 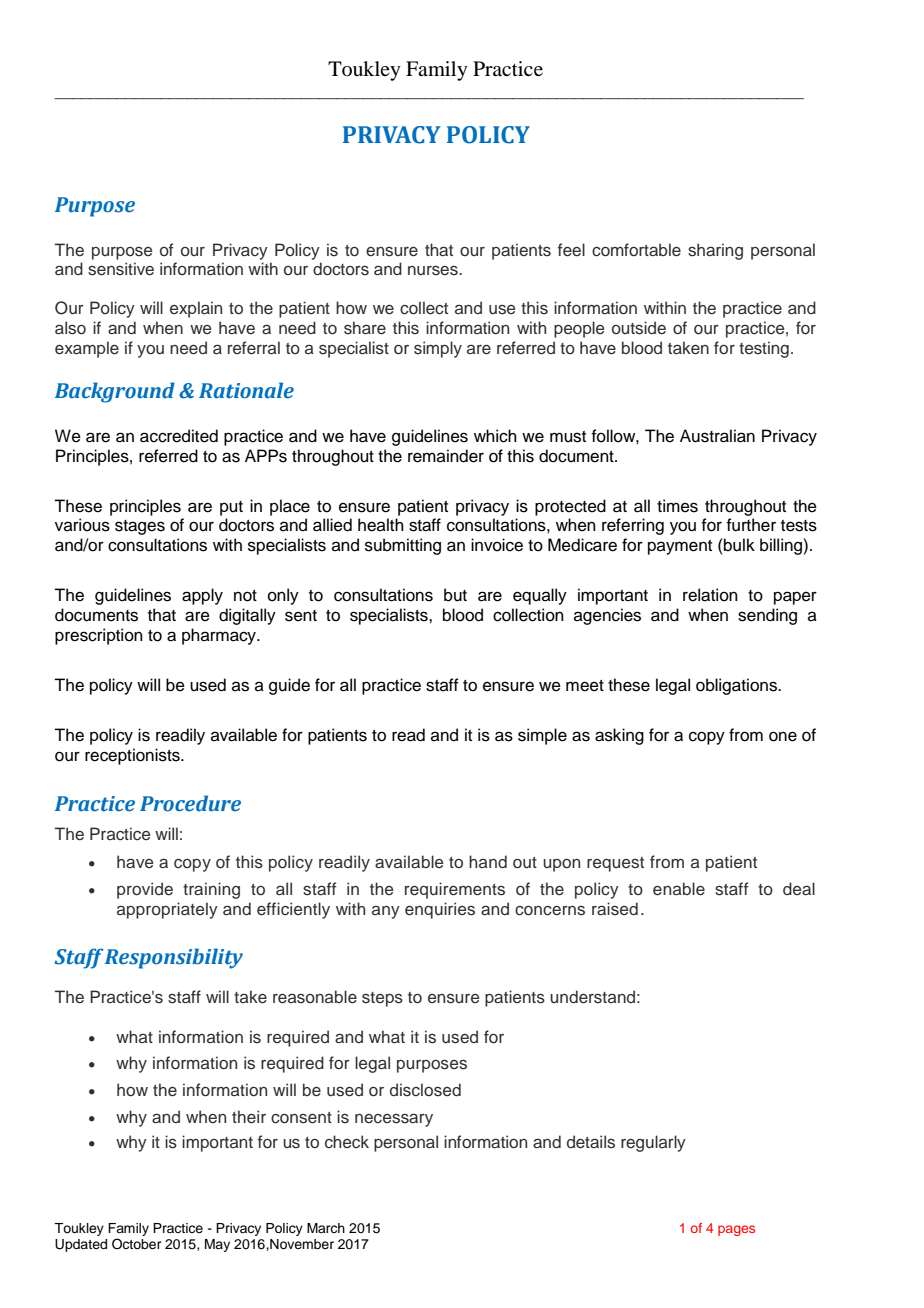 I want to click on Australian, so click(x=717, y=436).
